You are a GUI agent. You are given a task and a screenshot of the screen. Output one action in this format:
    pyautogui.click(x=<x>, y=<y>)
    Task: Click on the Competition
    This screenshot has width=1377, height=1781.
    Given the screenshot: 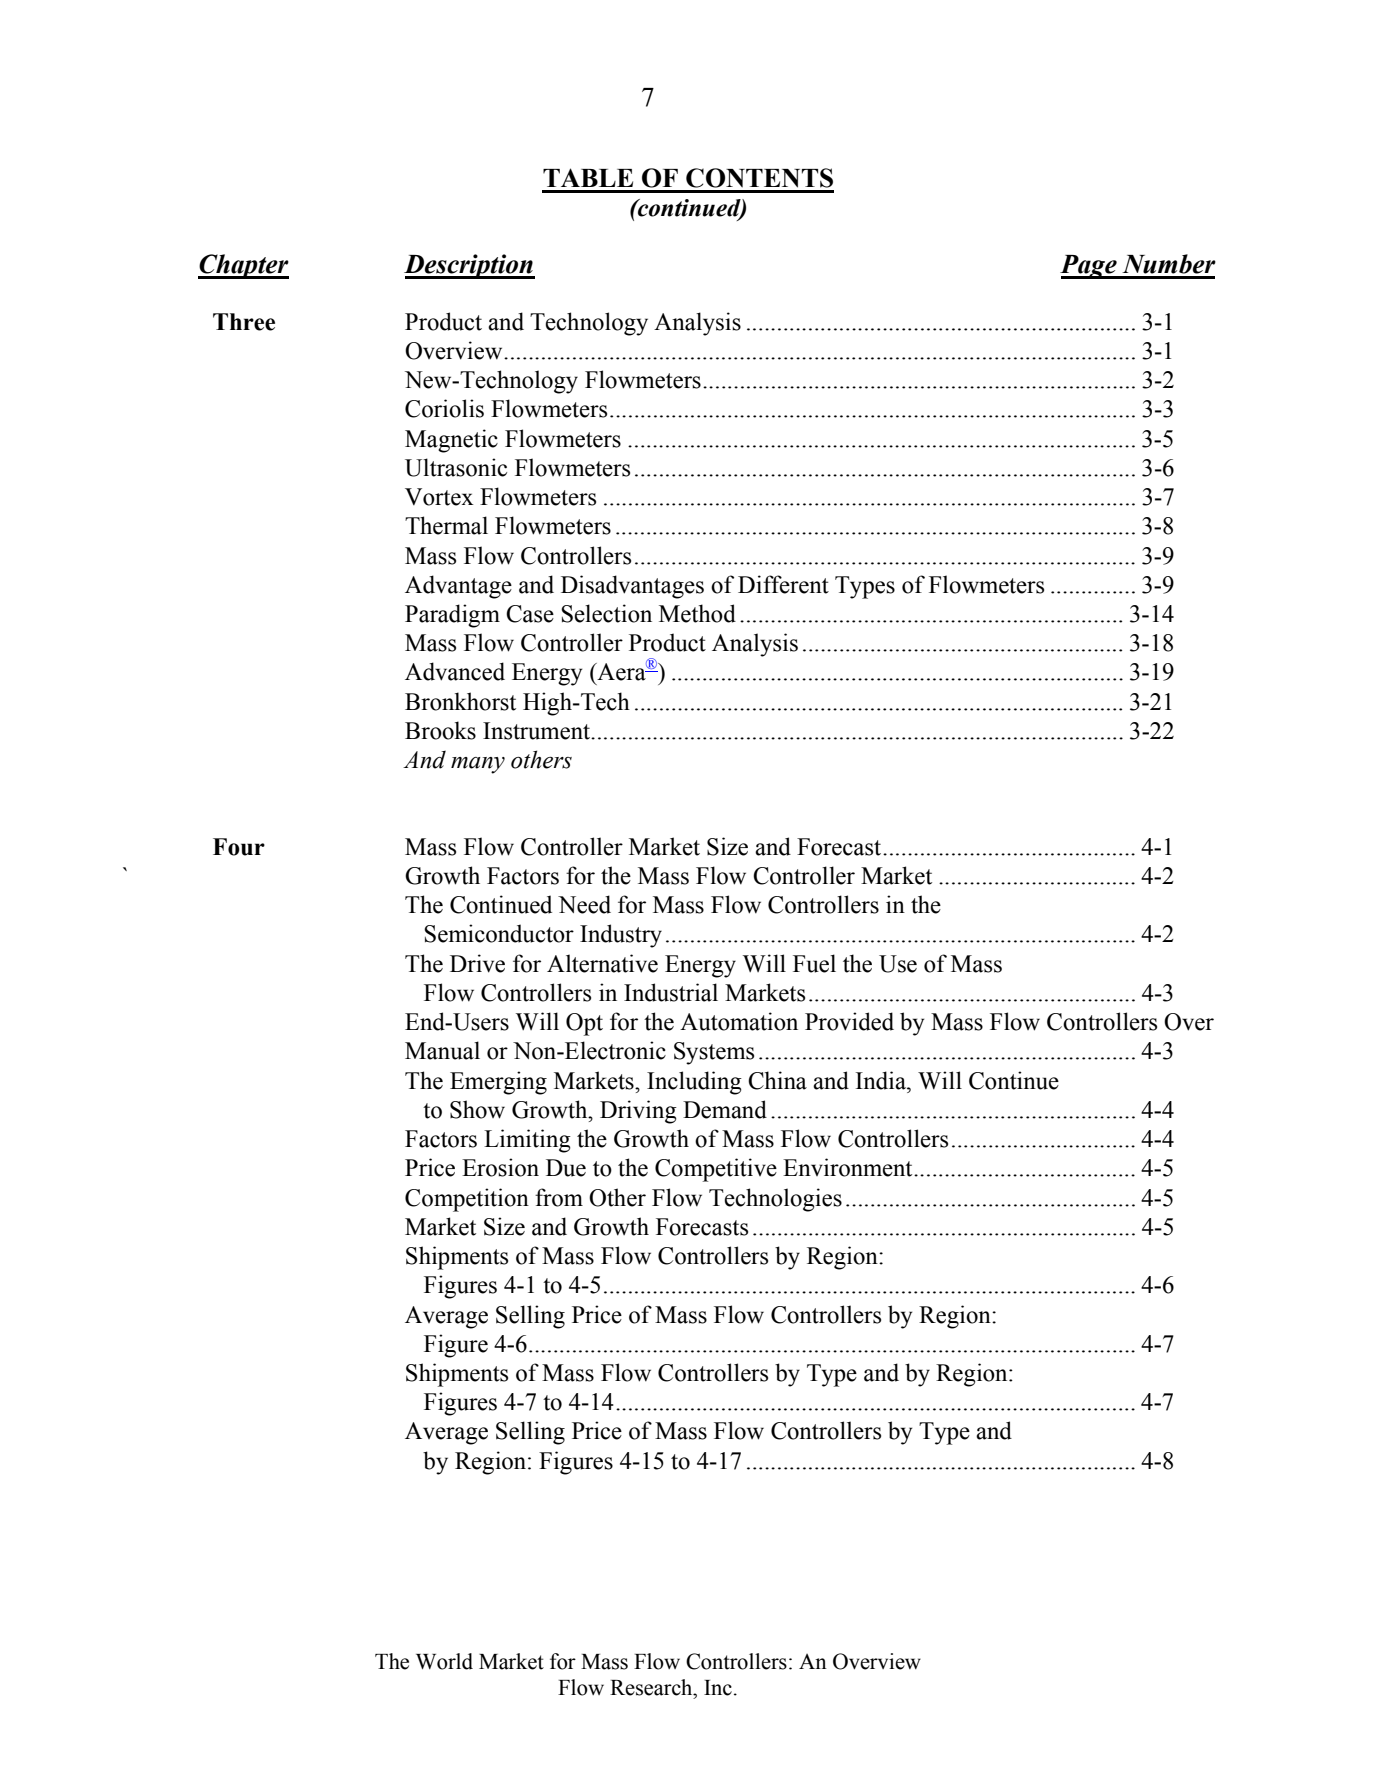 What is the action you would take?
    pyautogui.click(x=467, y=1200)
